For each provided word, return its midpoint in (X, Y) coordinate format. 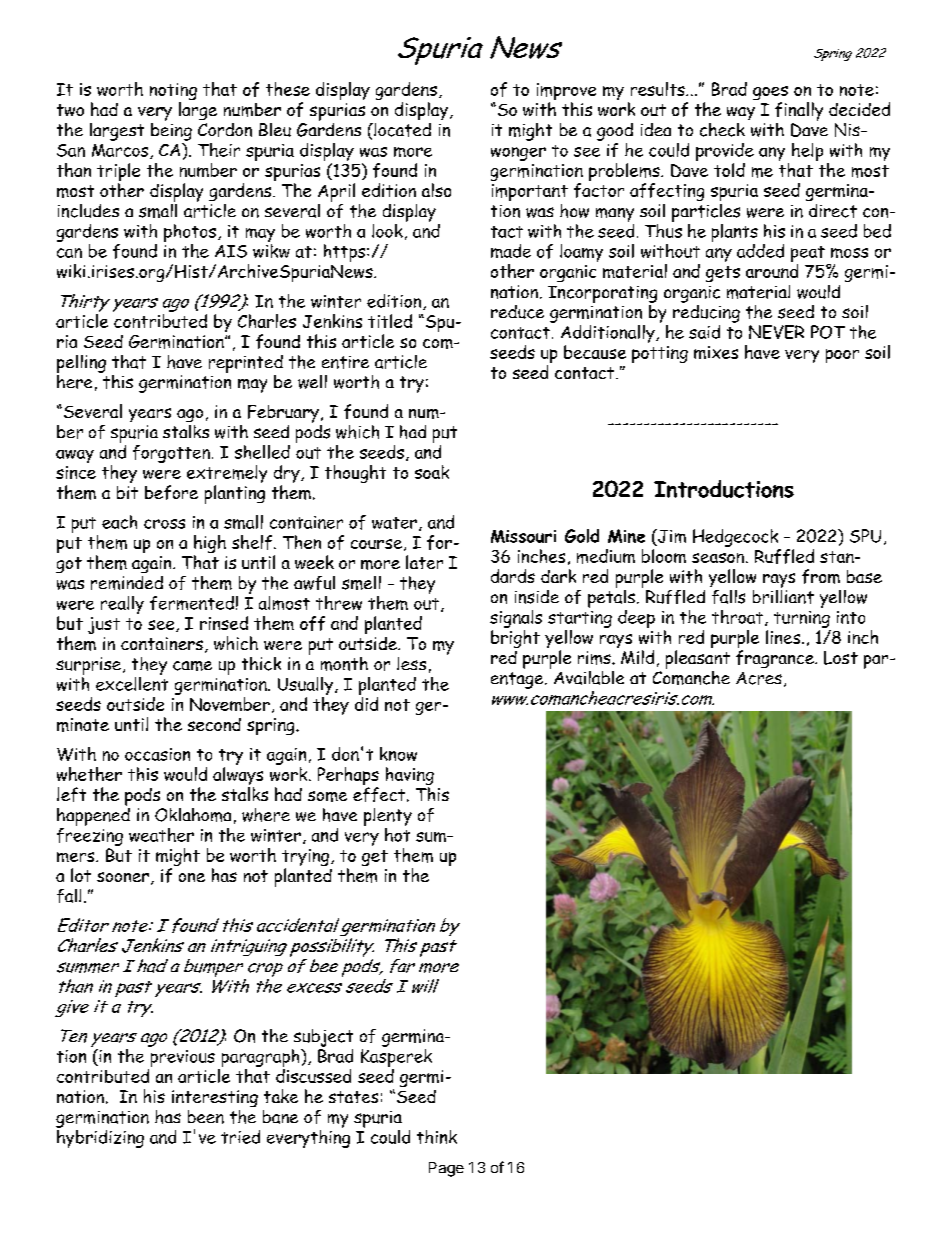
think (437, 1137)
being (171, 130)
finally (799, 111)
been (206, 1117)
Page (446, 1169)
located (401, 130)
